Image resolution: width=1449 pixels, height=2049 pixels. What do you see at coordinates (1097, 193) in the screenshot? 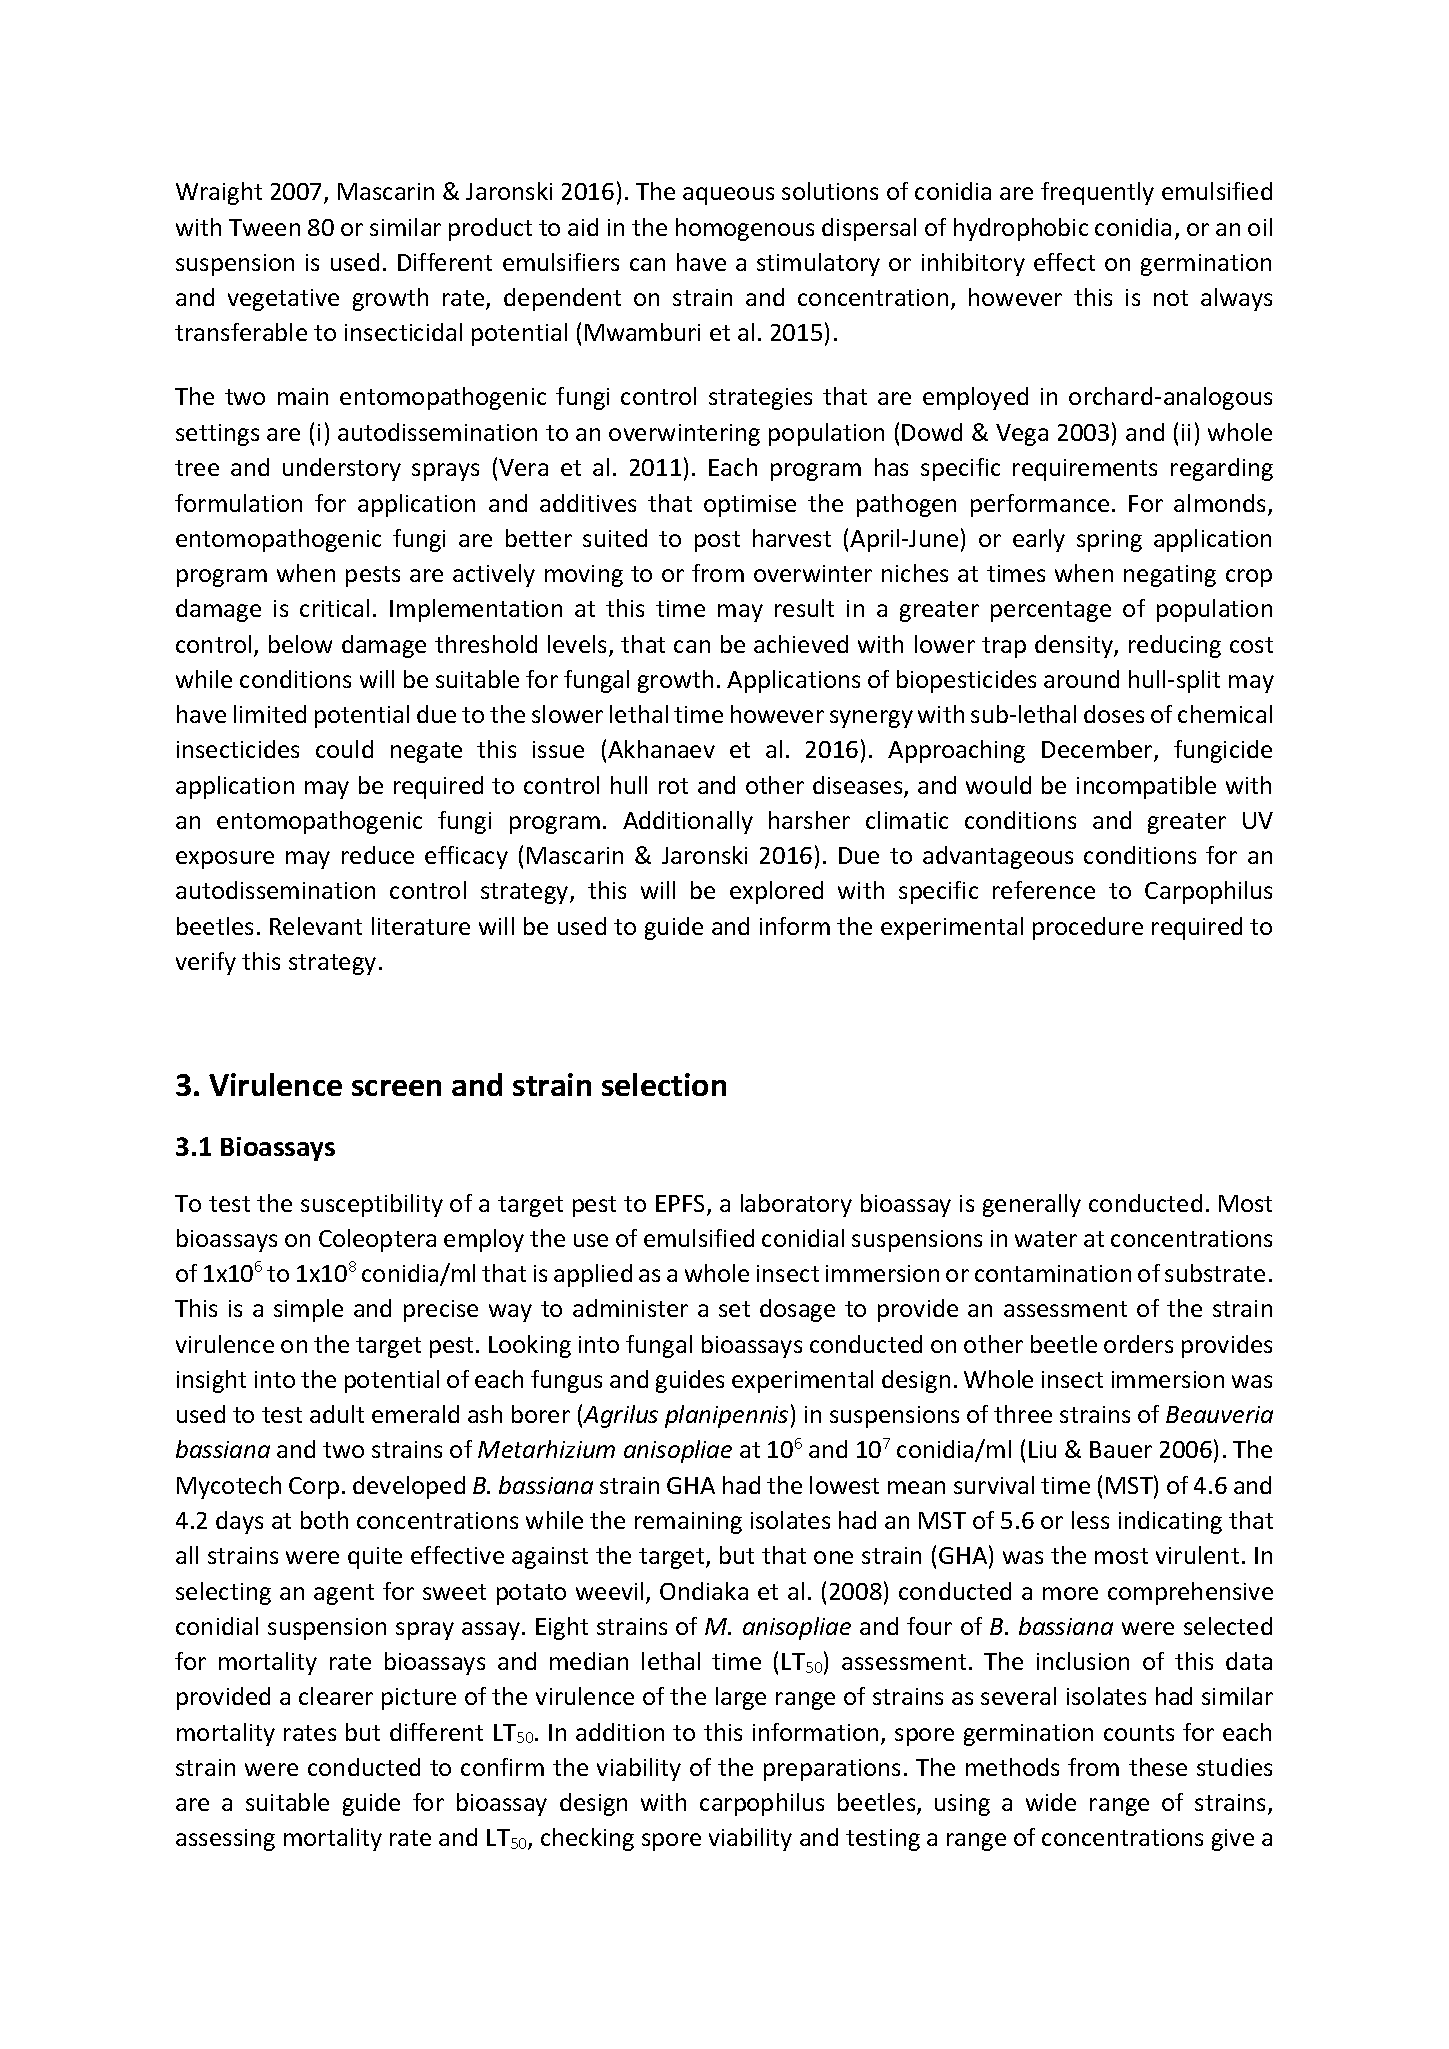
I see `frequently` at bounding box center [1097, 193].
